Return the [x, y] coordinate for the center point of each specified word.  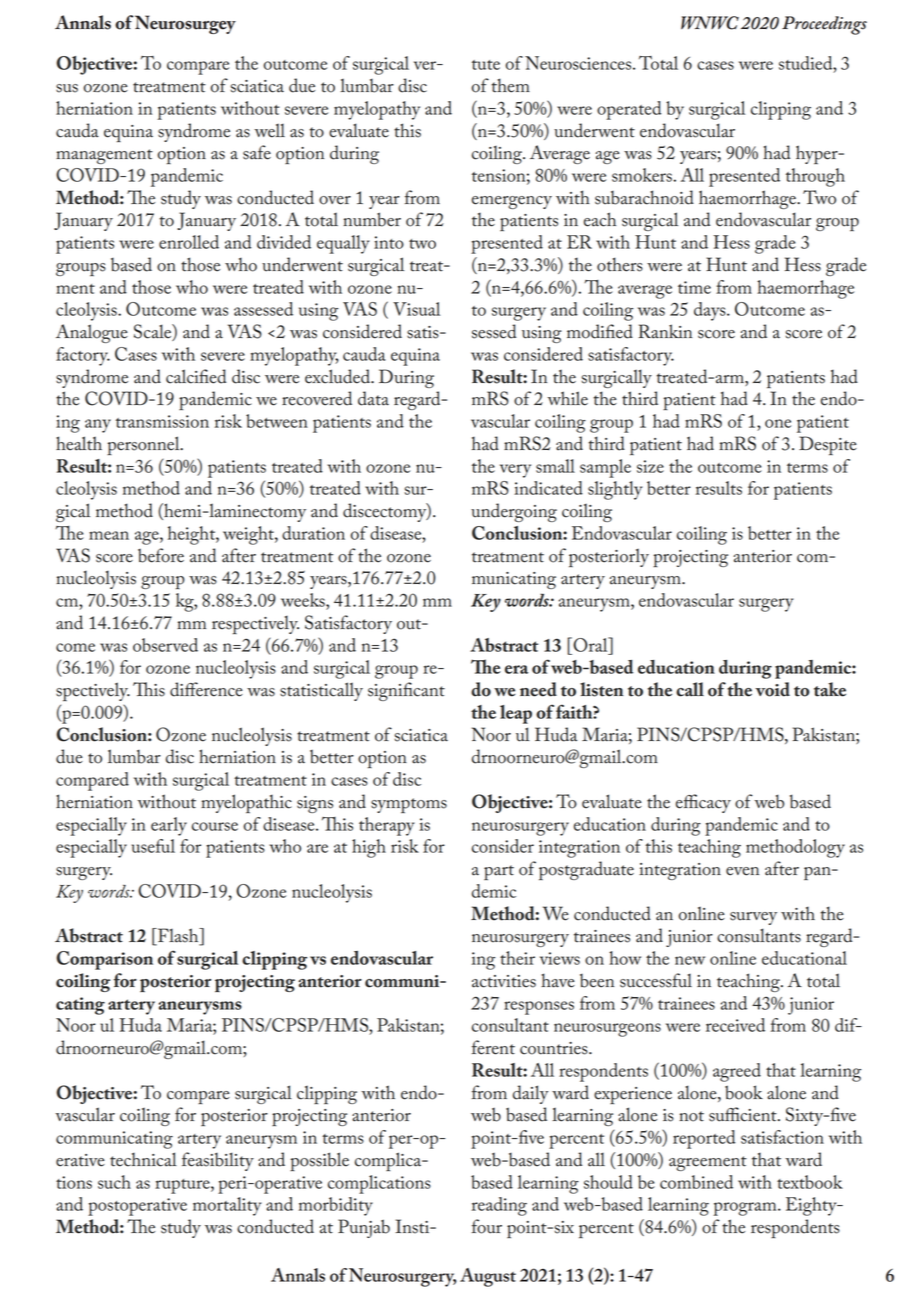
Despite [828, 446]
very [515, 471]
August [488, 1277]
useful [153, 846]
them [511, 85]
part [499, 873]
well [269, 130]
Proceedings [824, 25]
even [742, 871]
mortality [227, 1206]
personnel [144, 445]
